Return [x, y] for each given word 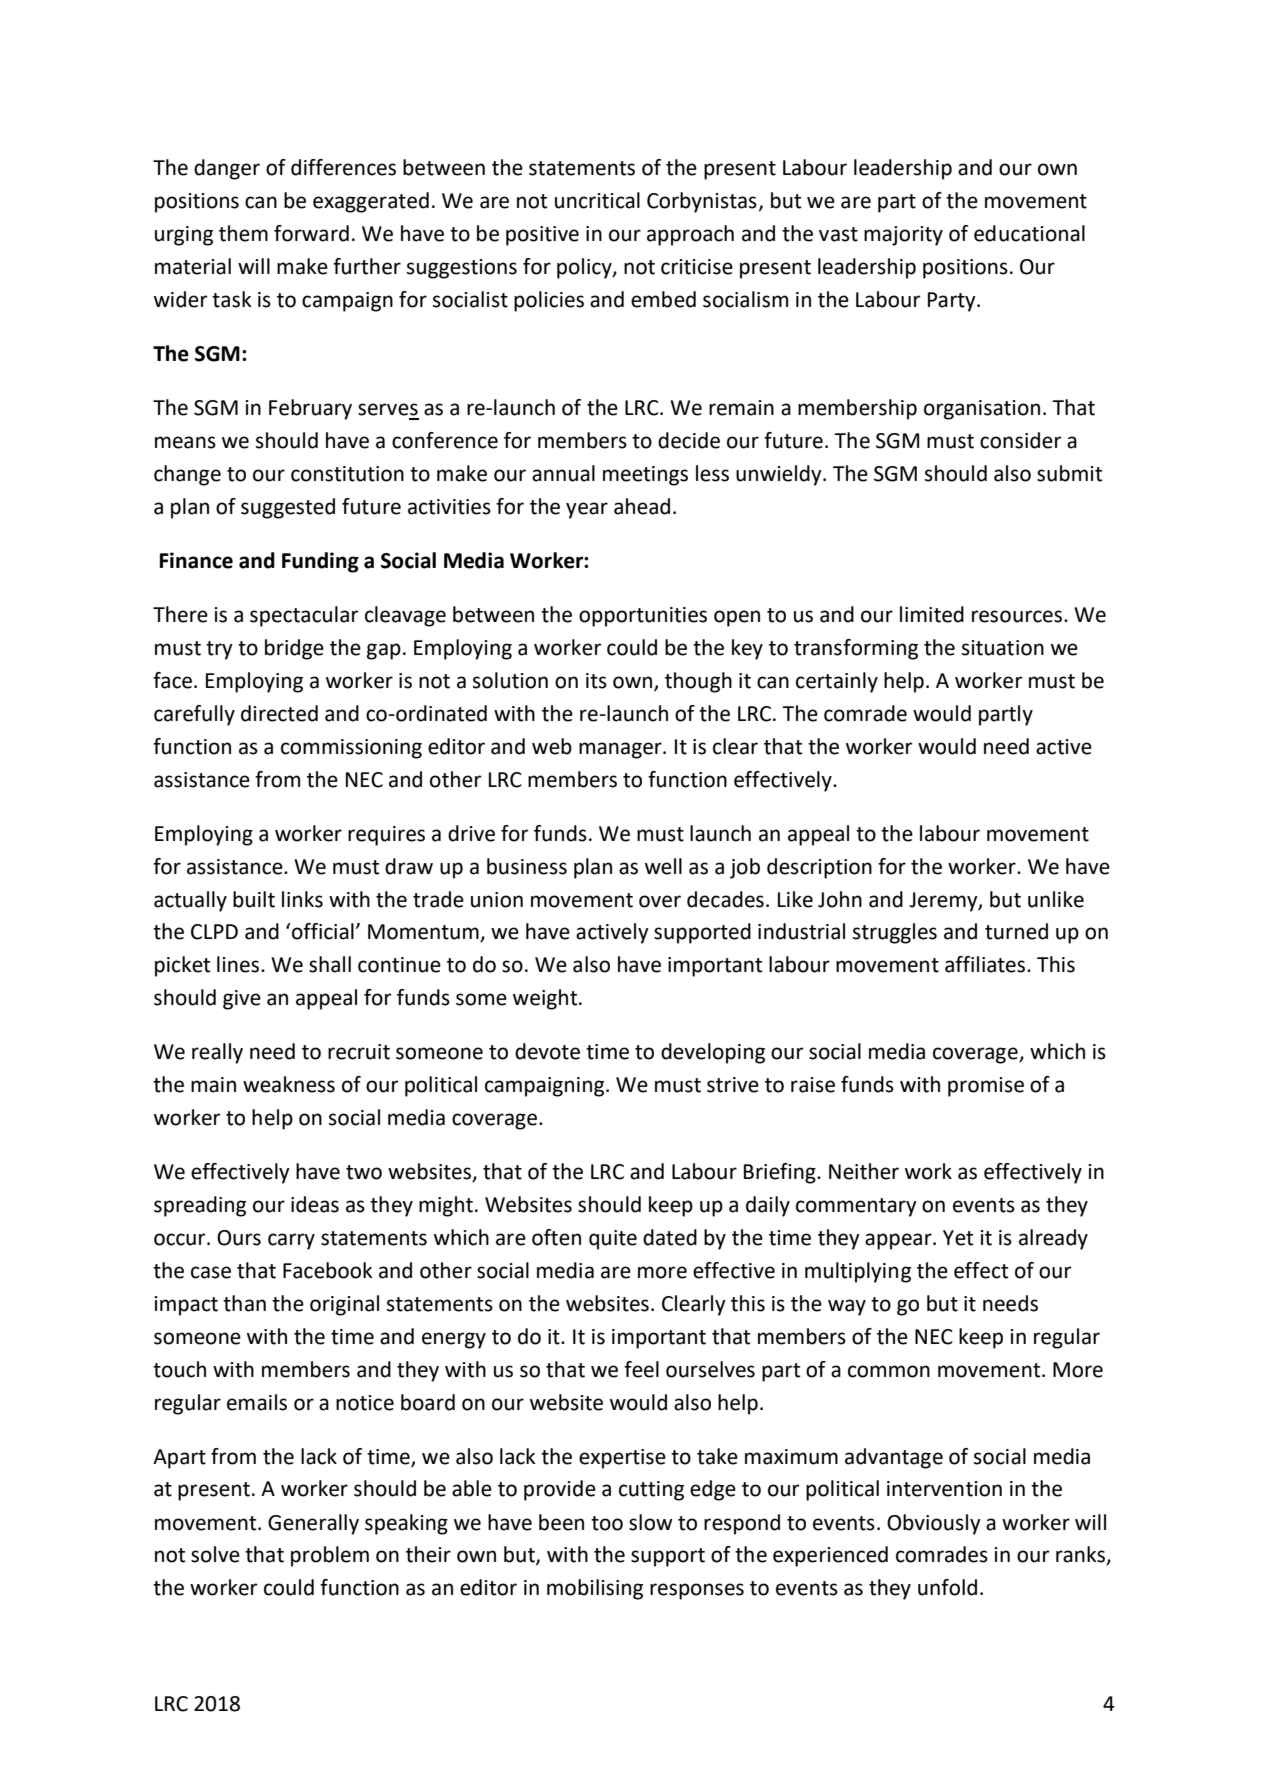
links [302, 899]
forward [311, 233]
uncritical [597, 200]
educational [1029, 233]
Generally [313, 1524]
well [663, 866]
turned [1016, 931]
